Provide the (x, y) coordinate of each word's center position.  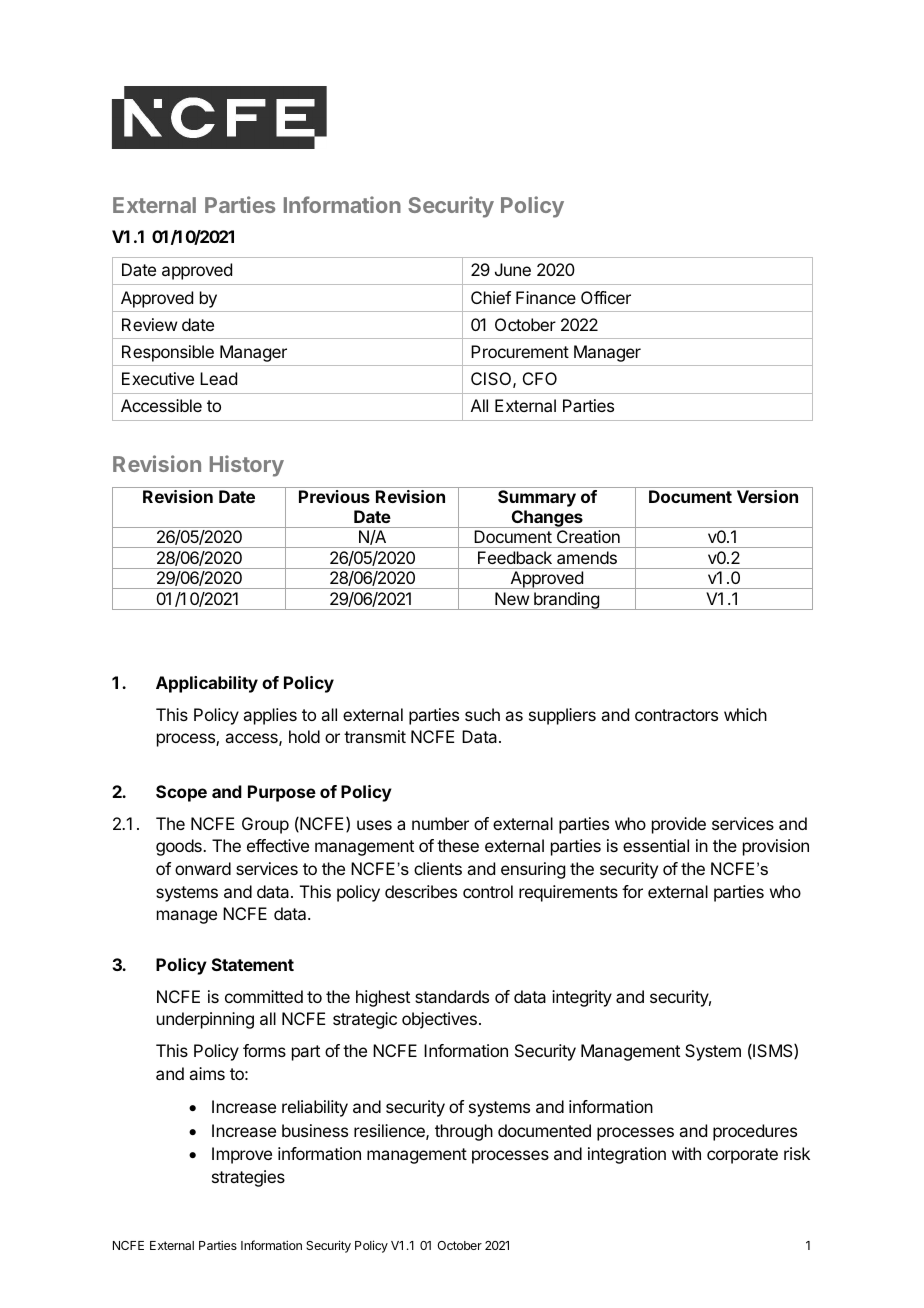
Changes (547, 519)
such (482, 714)
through (464, 1132)
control (488, 891)
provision (776, 847)
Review (149, 324)
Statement (253, 964)
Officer (606, 297)
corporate (742, 1156)
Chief (491, 297)
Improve (242, 1155)
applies (270, 716)
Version (767, 496)
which (745, 714)
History (247, 466)
